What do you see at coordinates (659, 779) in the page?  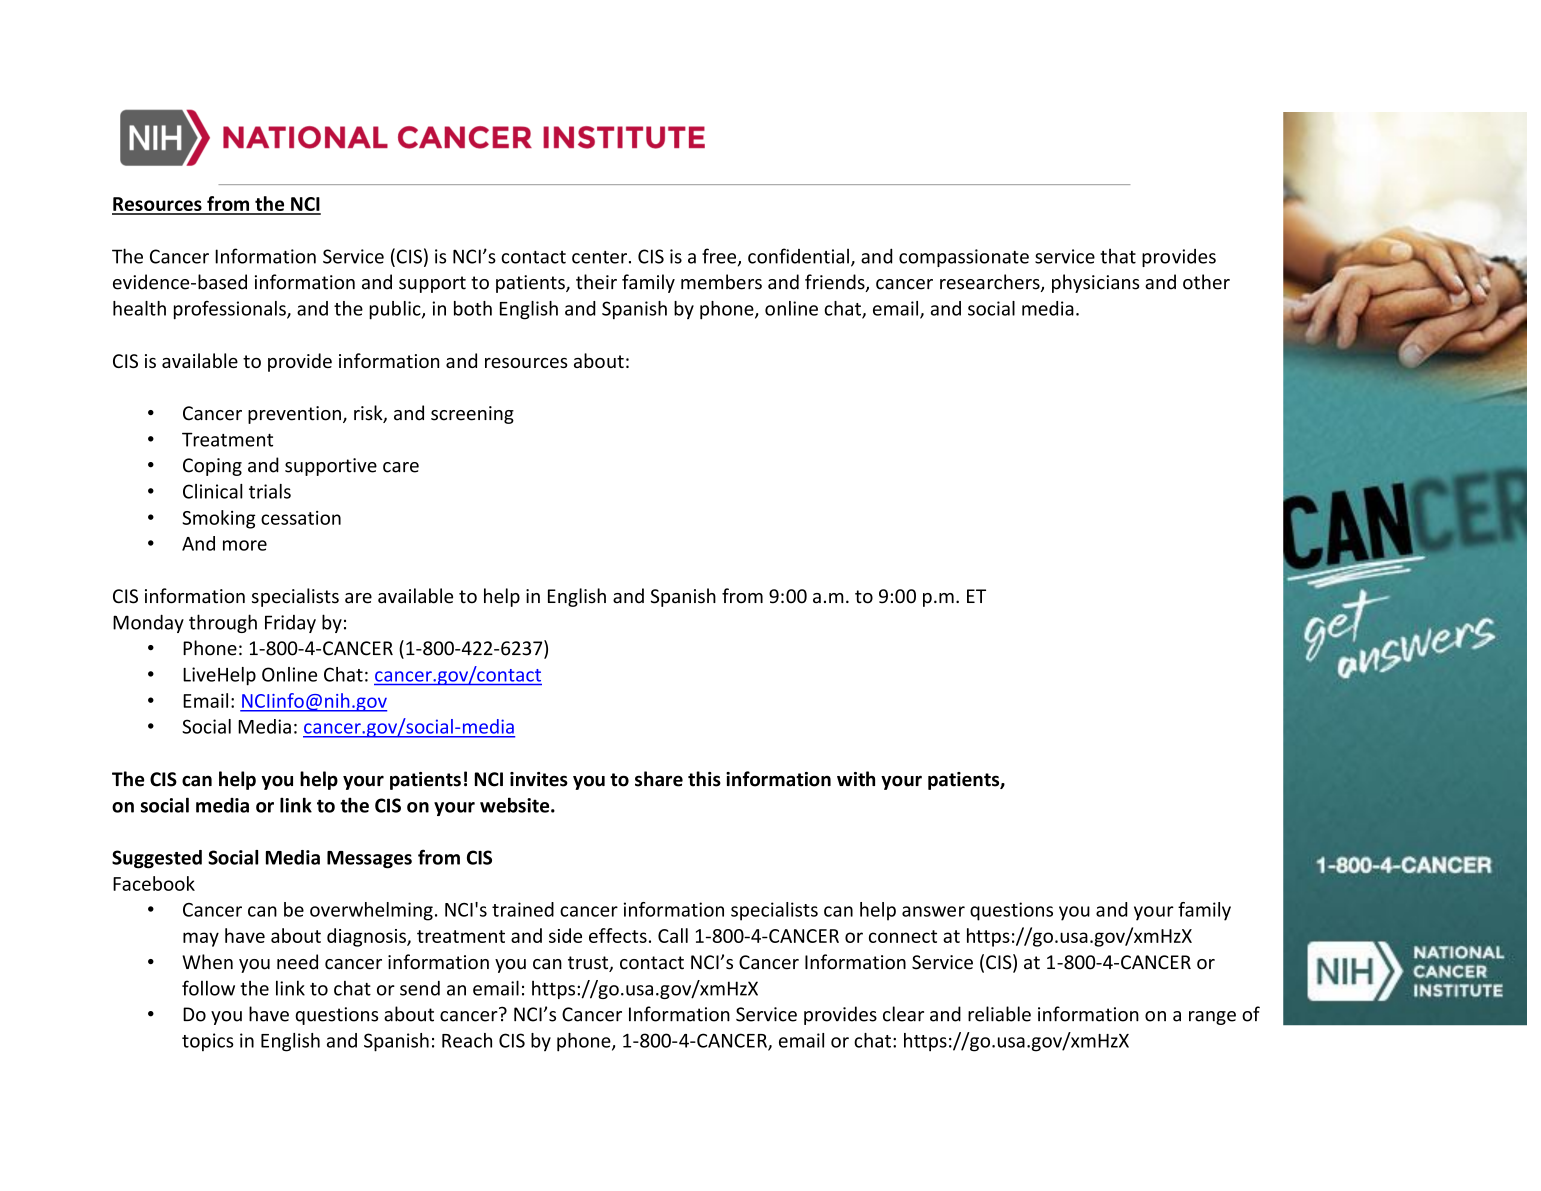 I see `share` at bounding box center [659, 779].
